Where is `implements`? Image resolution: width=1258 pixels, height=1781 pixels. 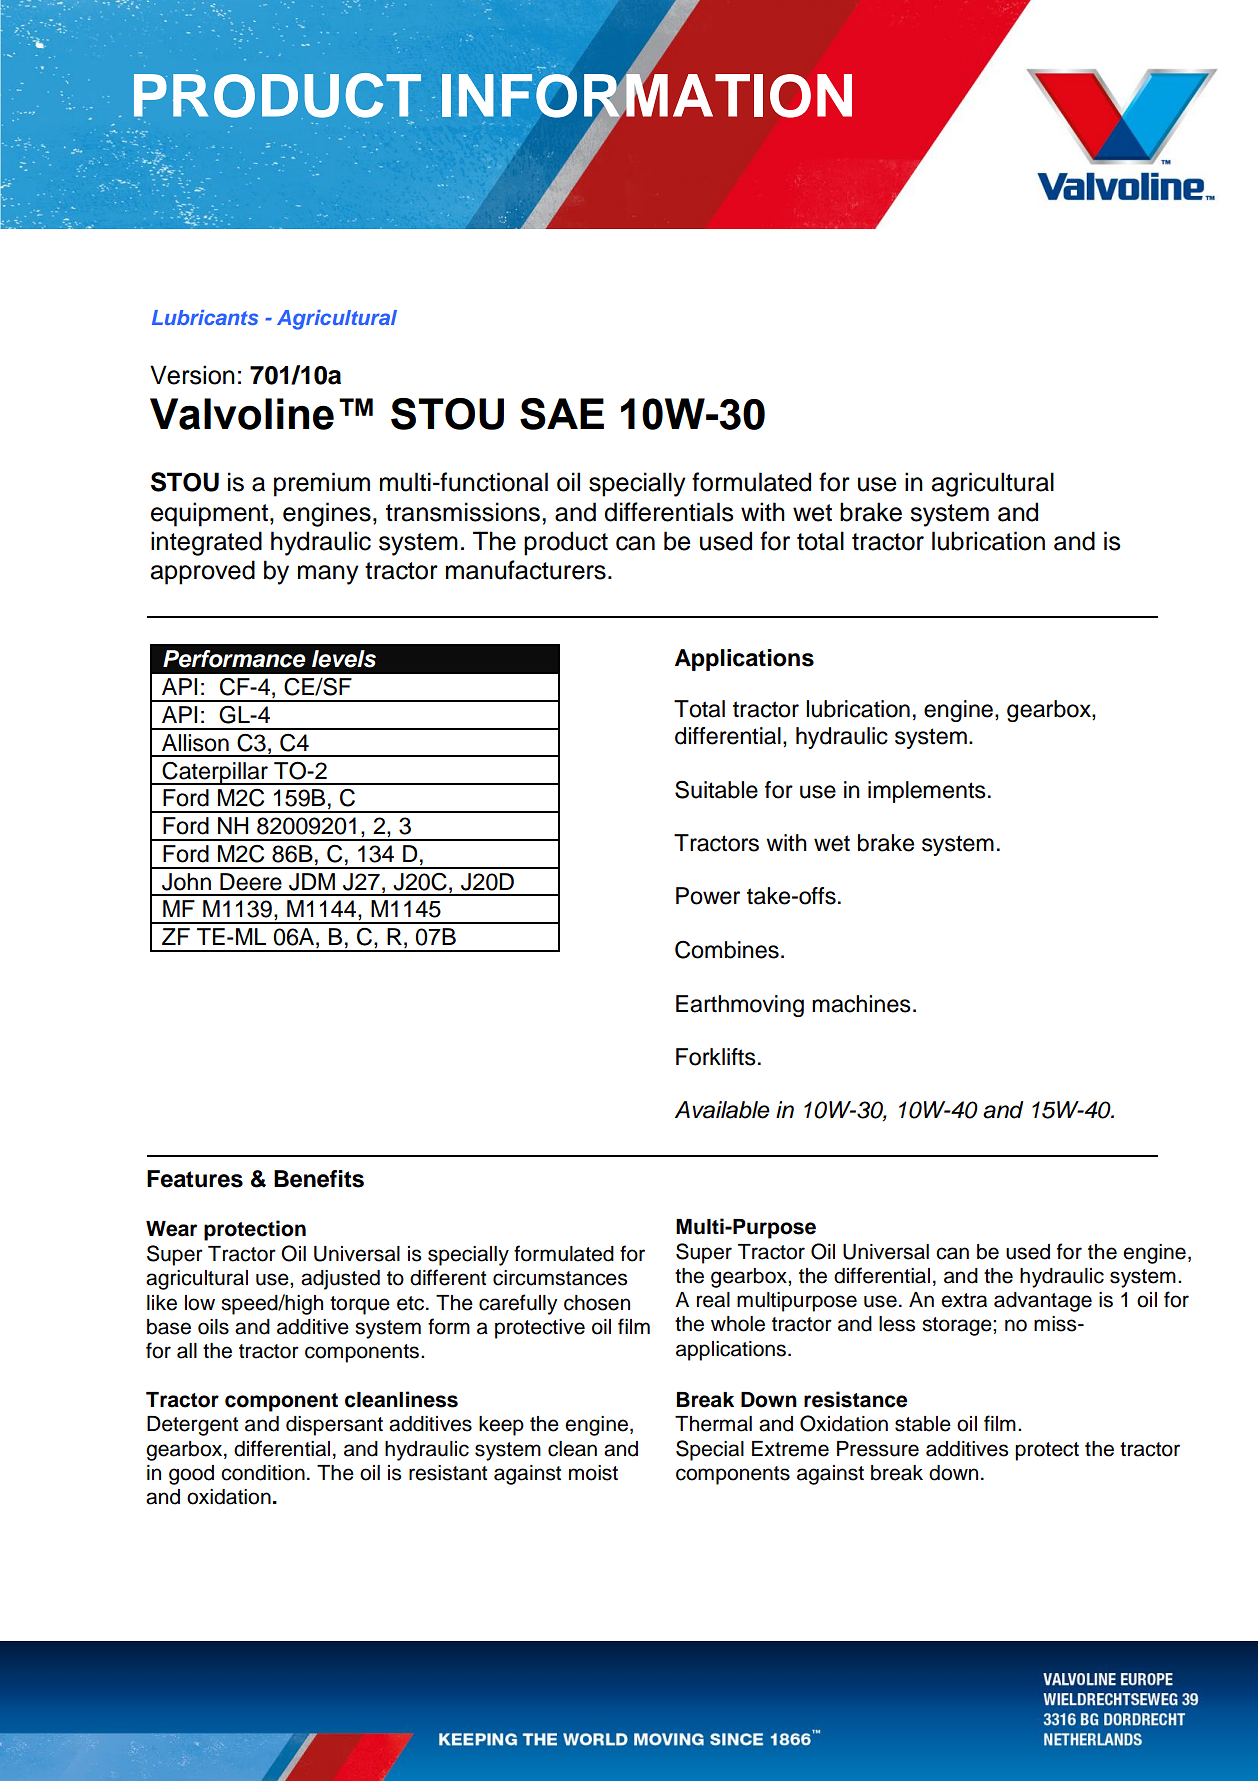 implements is located at coordinates (927, 792).
